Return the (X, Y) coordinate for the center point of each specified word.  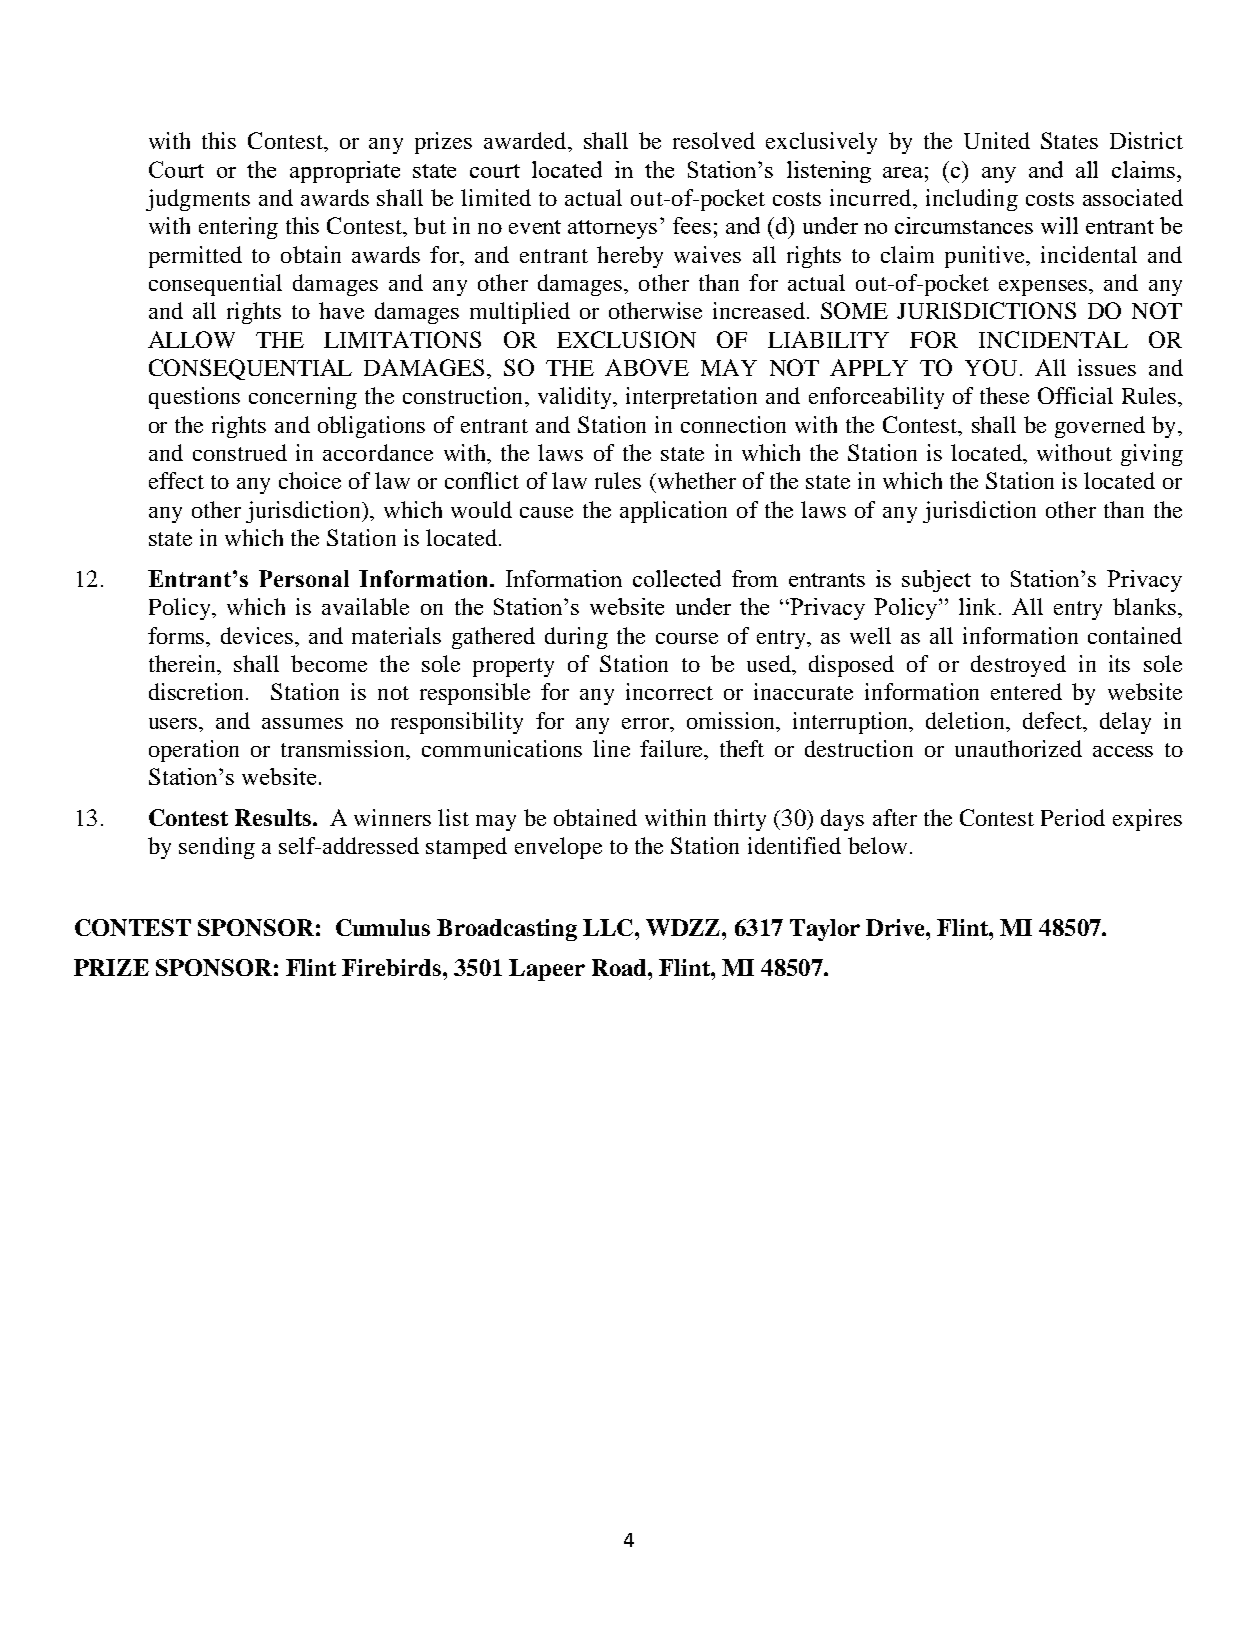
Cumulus (383, 927)
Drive (896, 927)
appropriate (345, 172)
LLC (608, 927)
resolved (714, 140)
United (997, 140)
